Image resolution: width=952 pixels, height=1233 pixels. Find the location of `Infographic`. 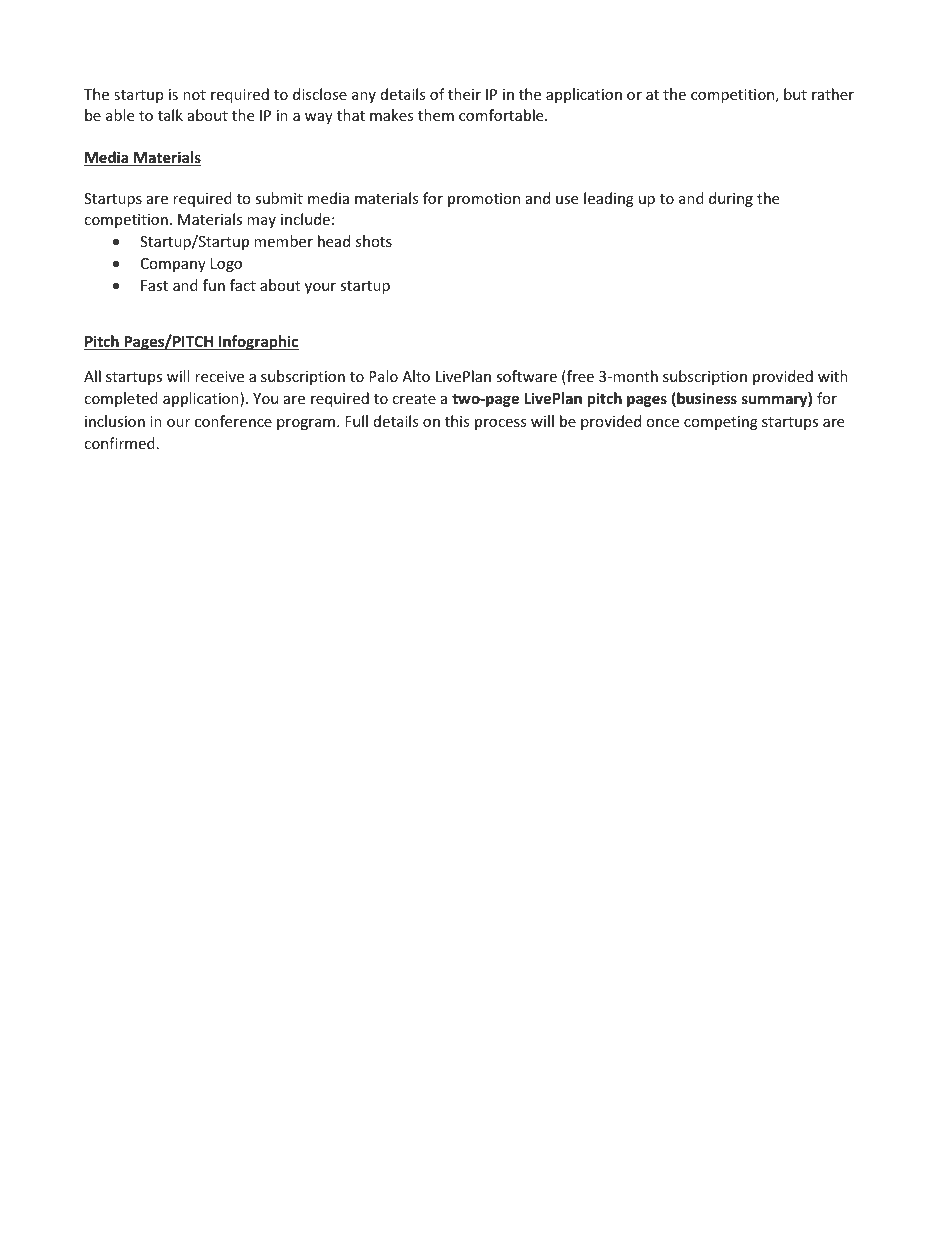

Infographic is located at coordinates (258, 342).
